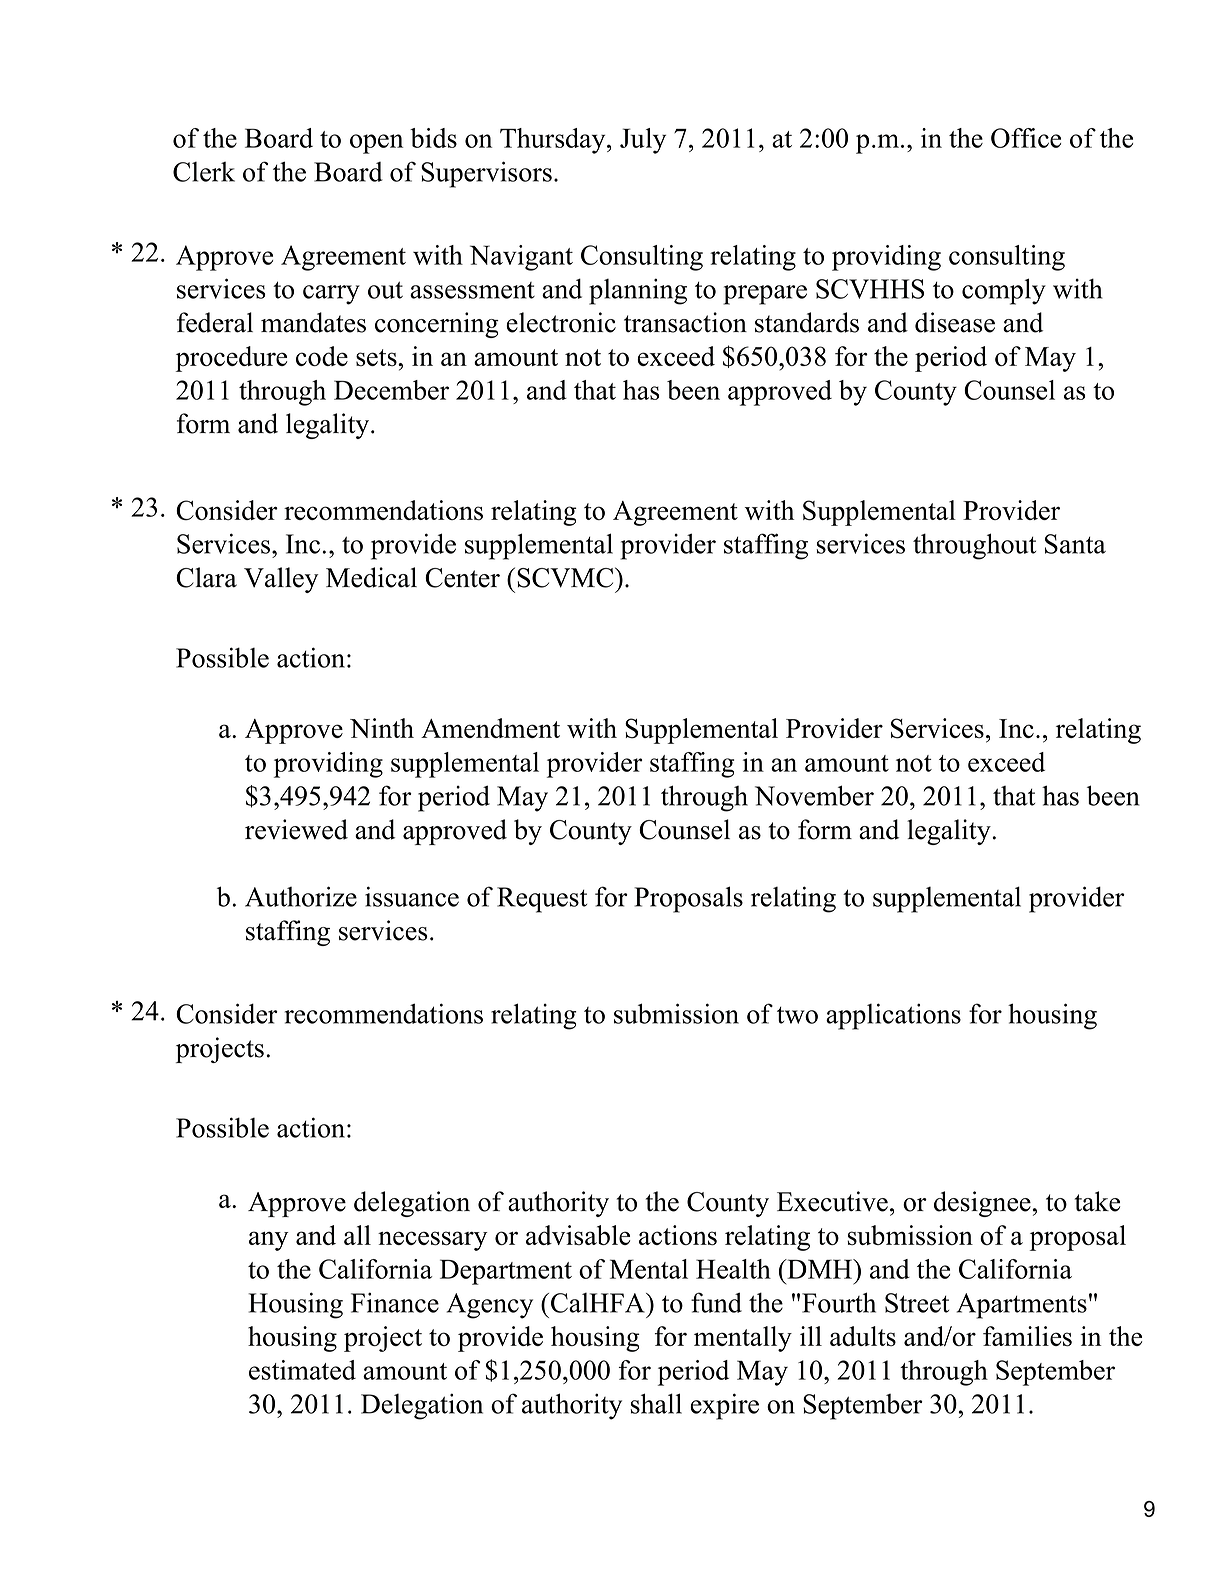  What do you see at coordinates (376, 144) in the document?
I see `open` at bounding box center [376, 144].
